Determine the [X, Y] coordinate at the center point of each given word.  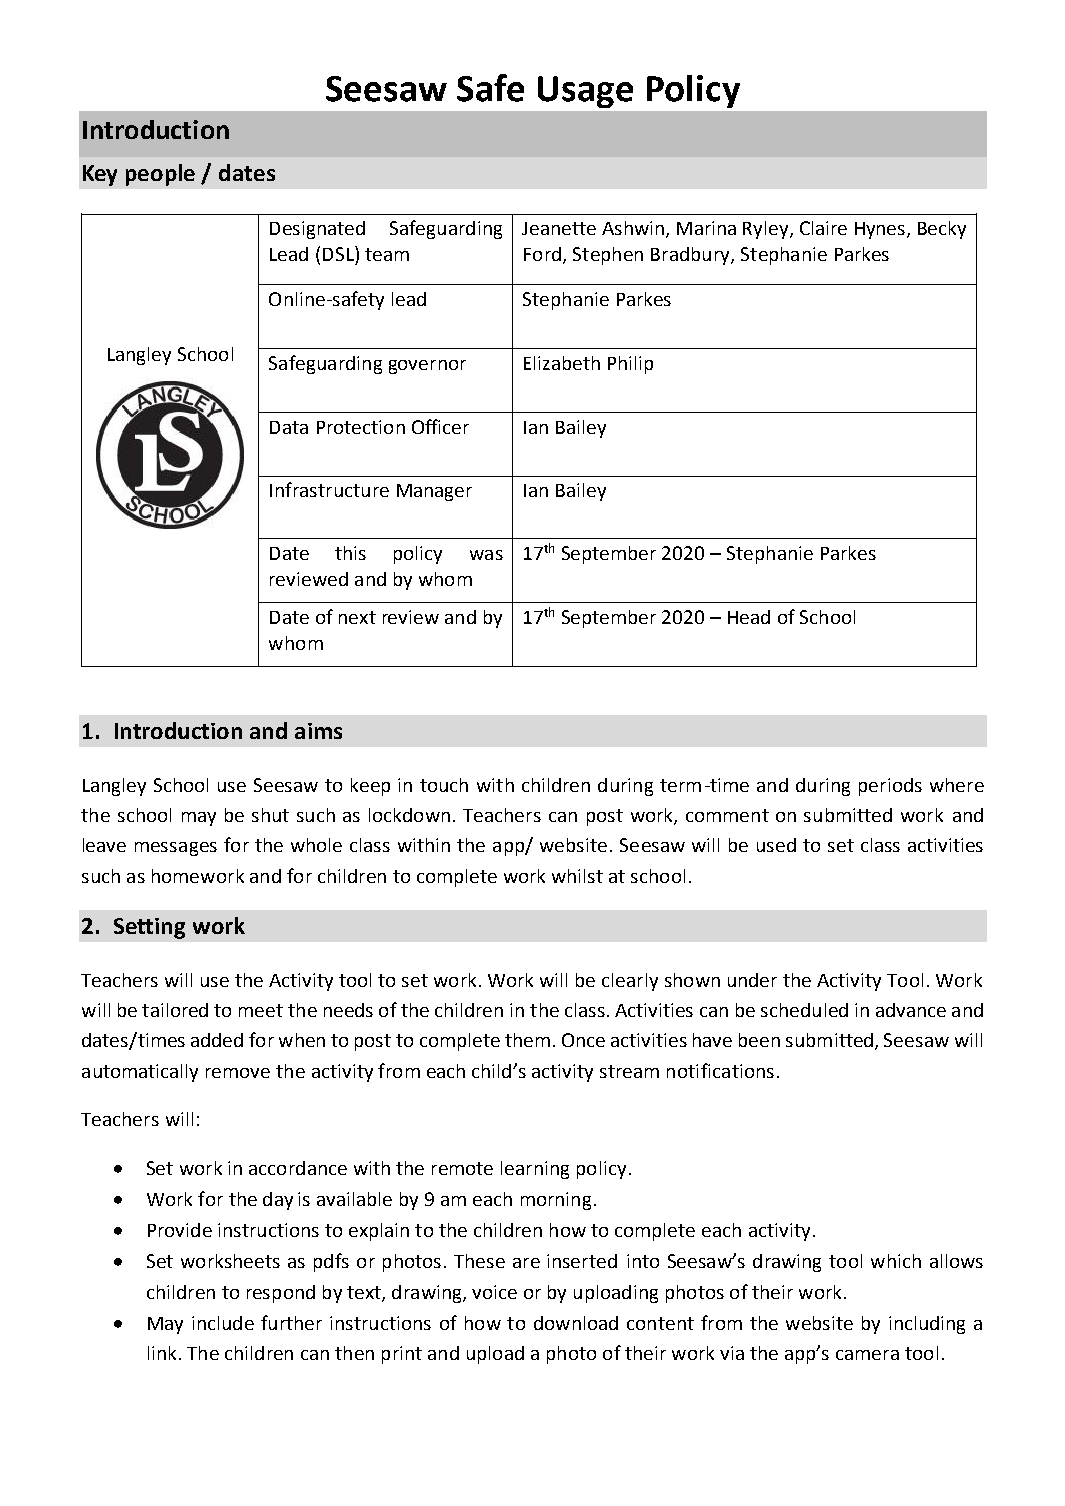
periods [890, 787]
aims [318, 731]
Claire [823, 228]
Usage [585, 92]
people [160, 175]
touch [444, 785]
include [223, 1323]
